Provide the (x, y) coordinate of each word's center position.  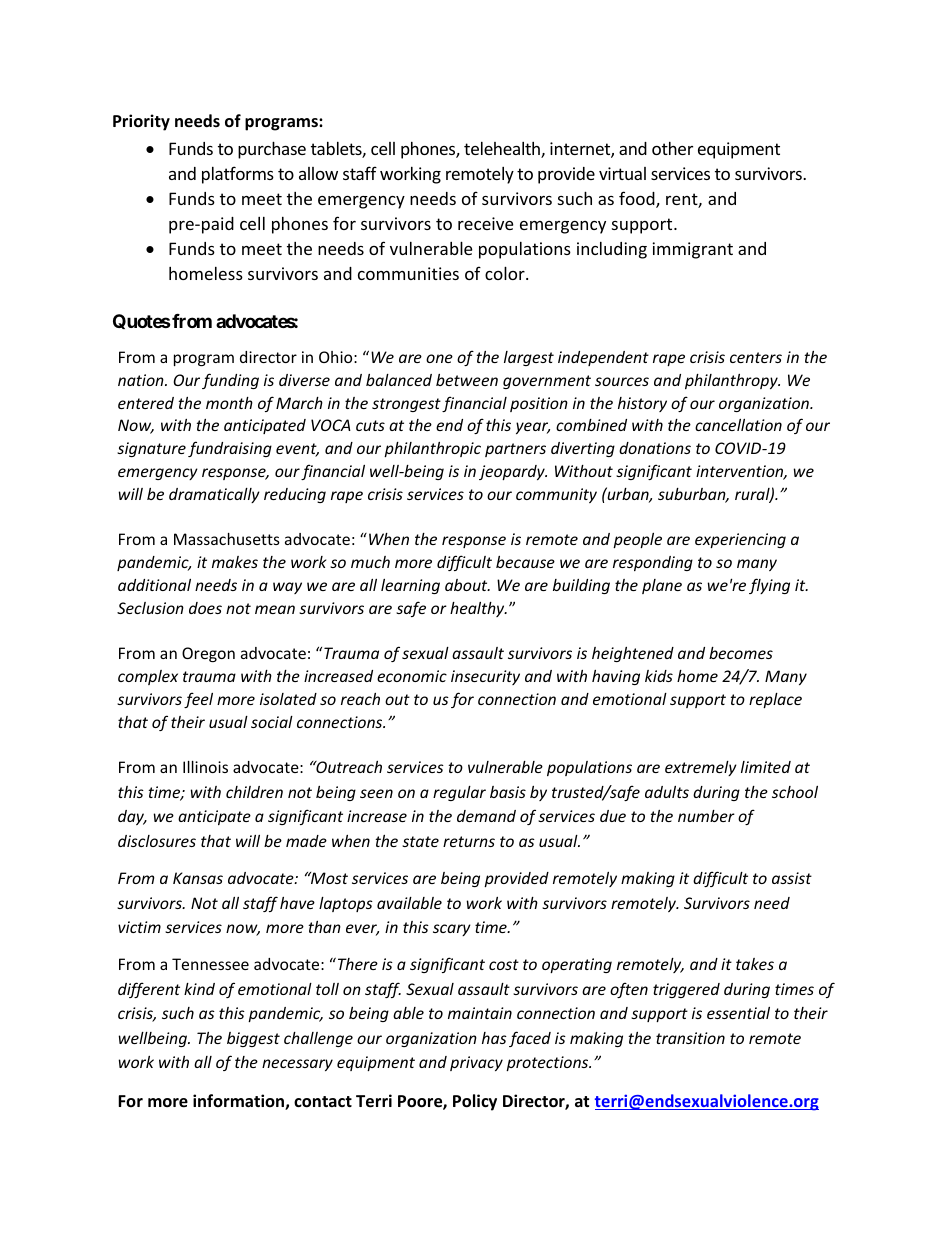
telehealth (503, 150)
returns (469, 841)
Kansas (198, 878)
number (706, 816)
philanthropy (732, 381)
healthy (478, 609)
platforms (238, 175)
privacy (476, 1063)
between (467, 380)
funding (230, 381)
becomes (741, 653)
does (205, 608)
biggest (253, 1039)
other (672, 148)
